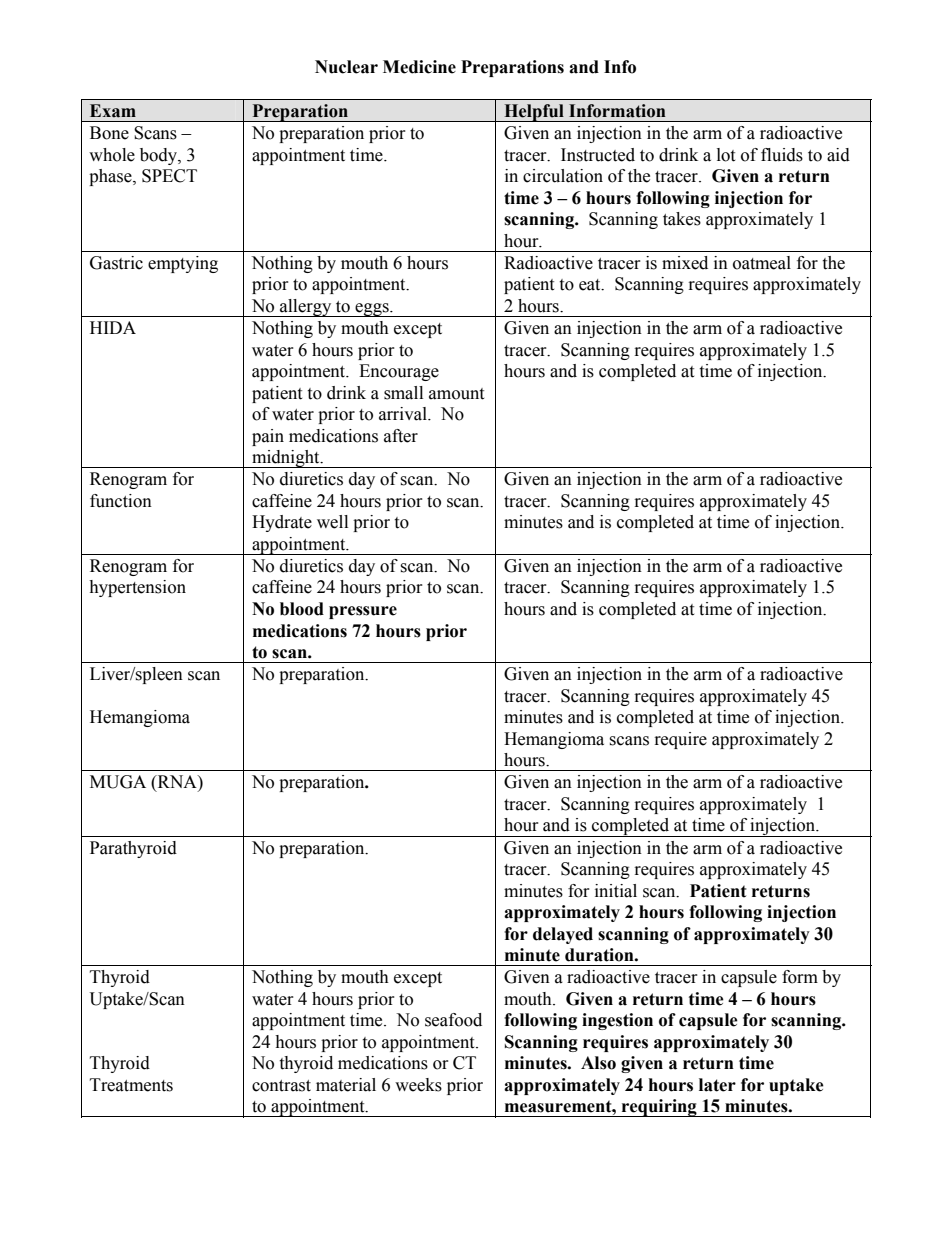  I want to click on initial, so click(616, 891).
